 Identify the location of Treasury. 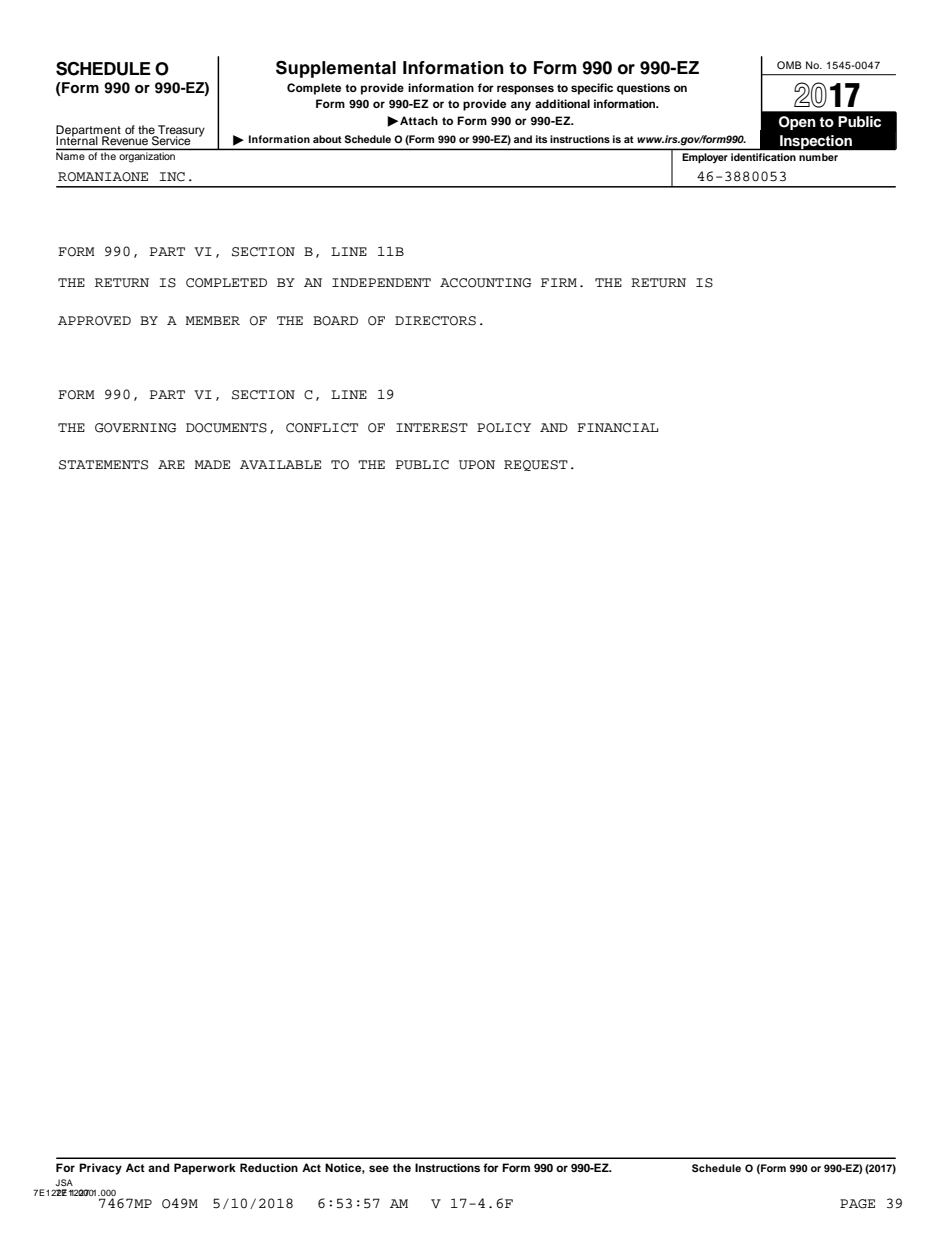
(180, 132).
